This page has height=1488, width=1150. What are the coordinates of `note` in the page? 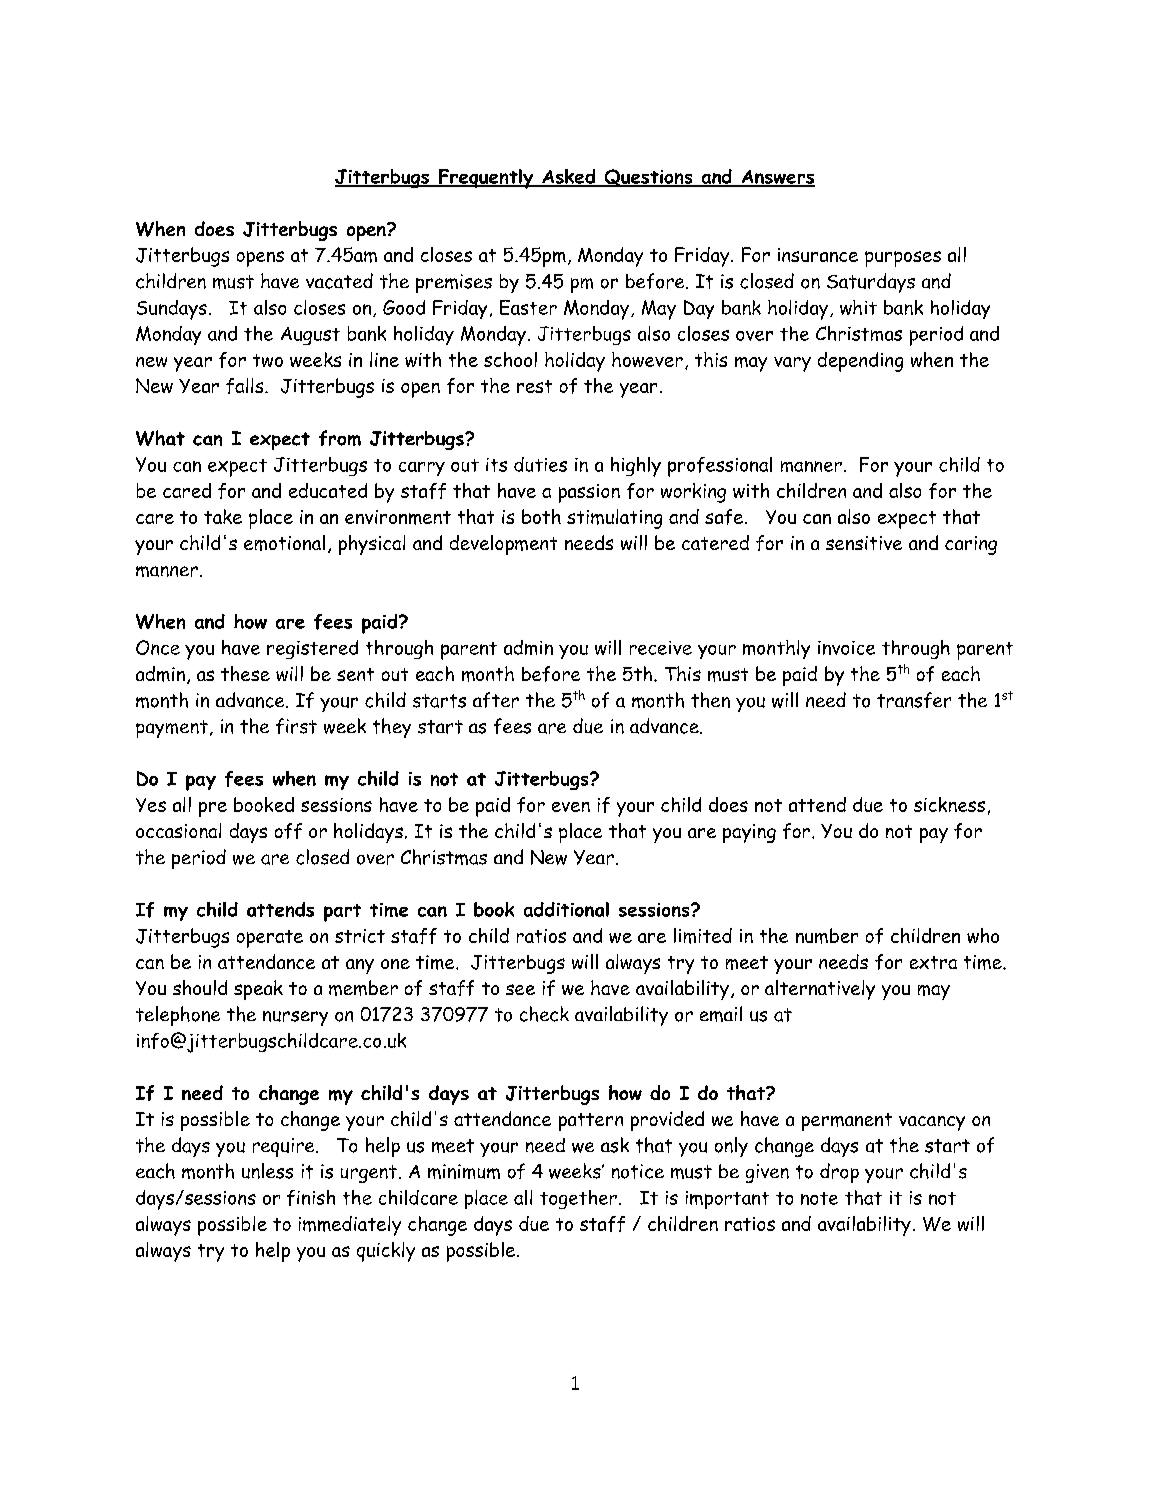 It's located at (819, 1198).
